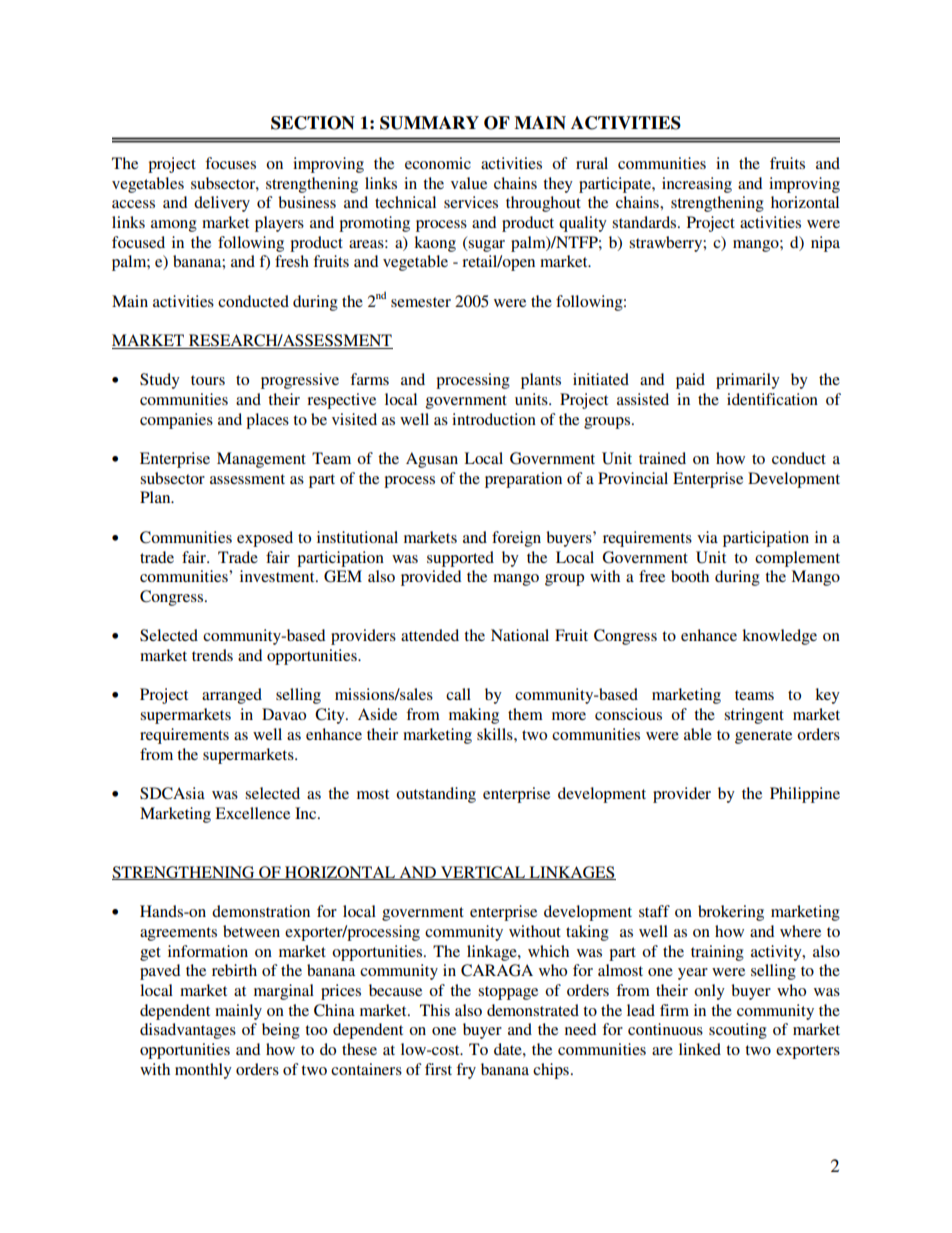 Image resolution: width=952 pixels, height=1233 pixels. I want to click on outstanding, so click(436, 795).
